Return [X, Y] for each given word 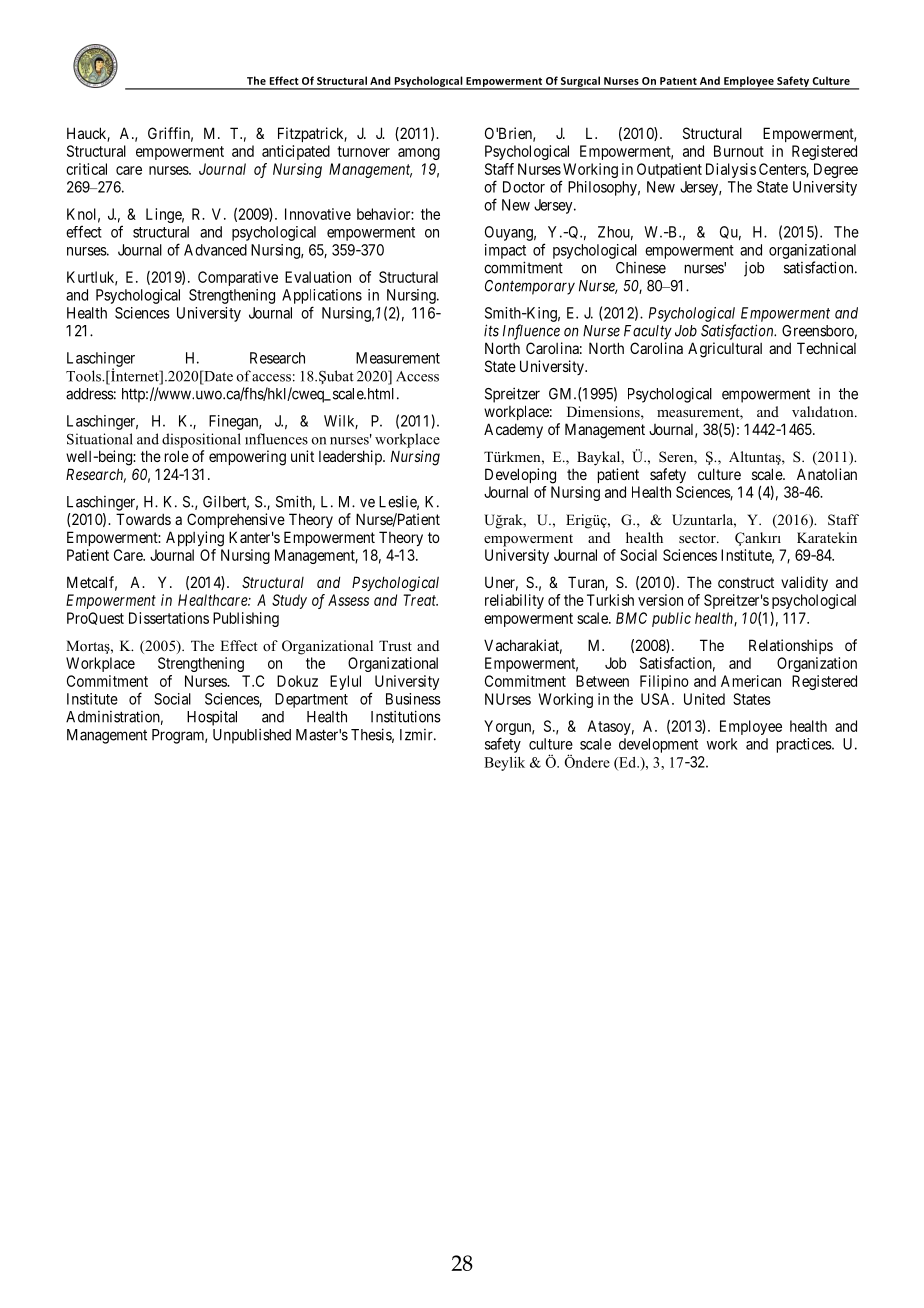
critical [86, 169]
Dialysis [731, 170]
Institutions [406, 716]
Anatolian [827, 474]
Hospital [212, 718]
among [419, 154]
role [177, 456]
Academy [513, 430]
